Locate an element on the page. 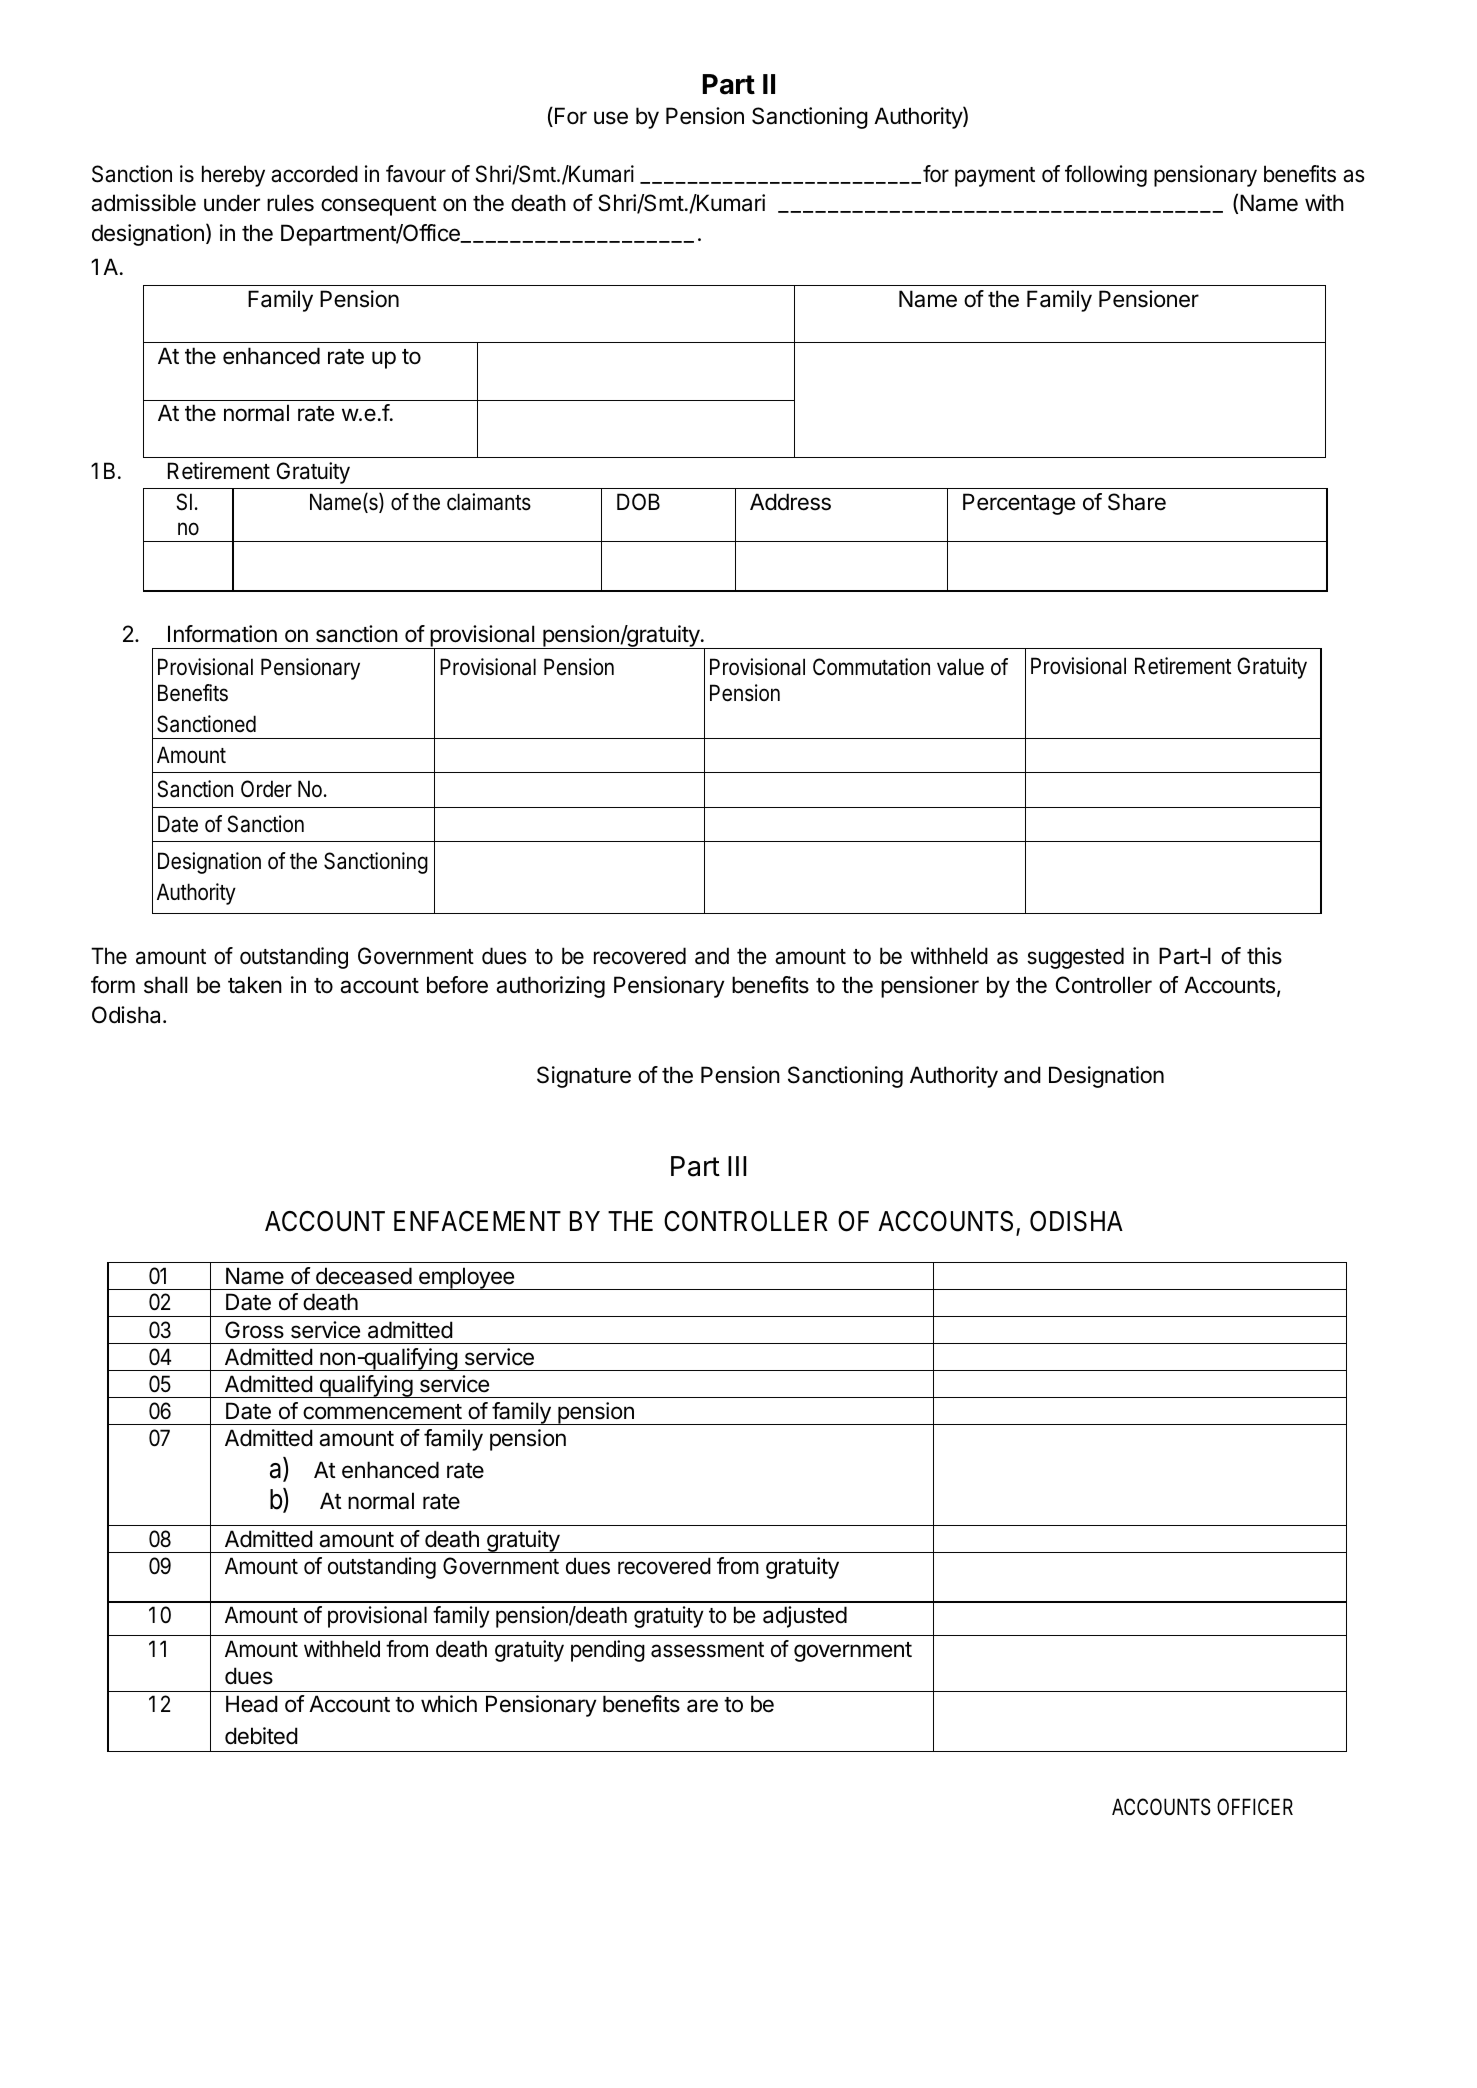 The width and height of the image is (1477, 2088). Signature is located at coordinates (584, 1077).
